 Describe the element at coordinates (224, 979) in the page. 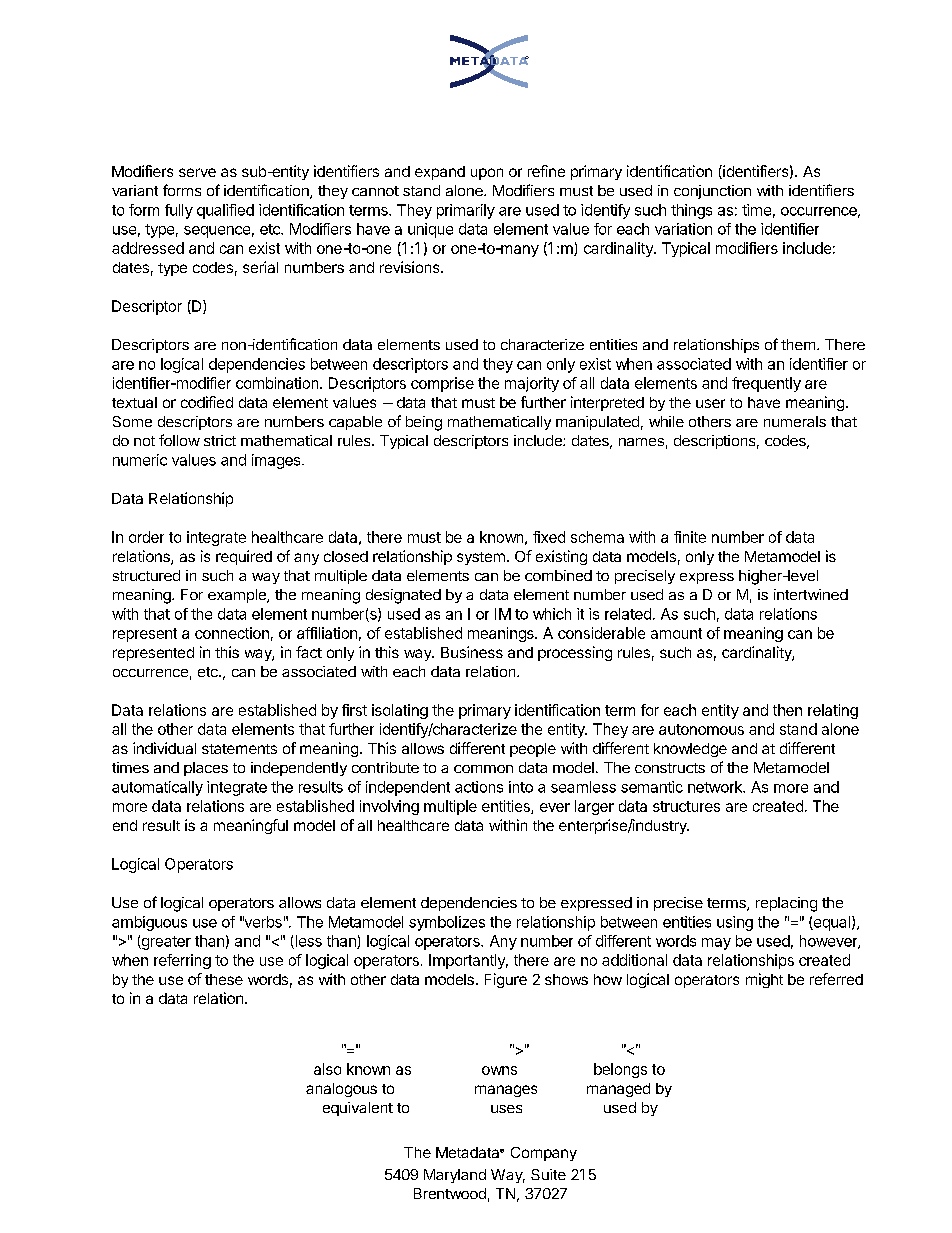

I see `these` at that location.
